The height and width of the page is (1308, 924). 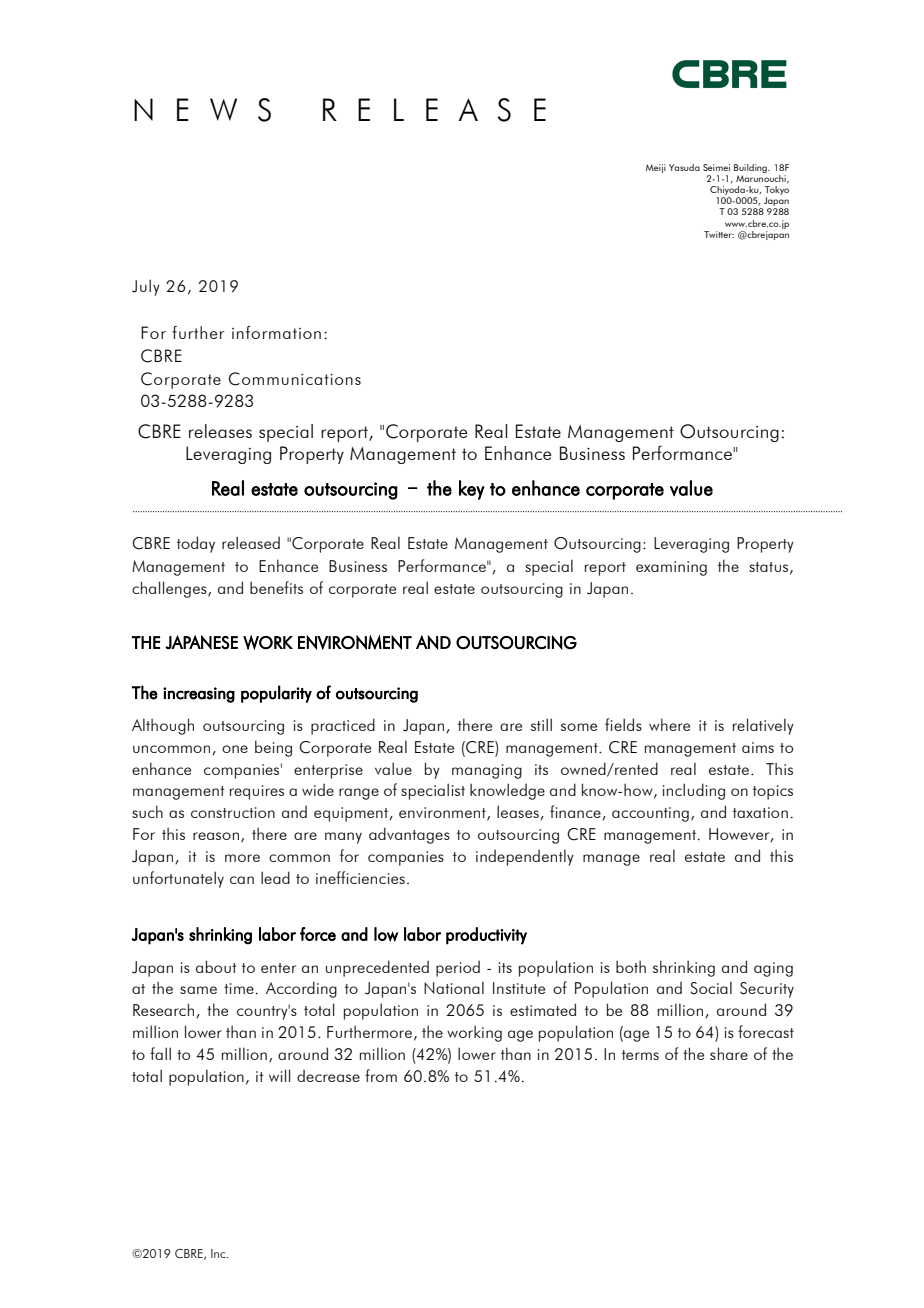 I want to click on fall, so click(x=160, y=1053).
